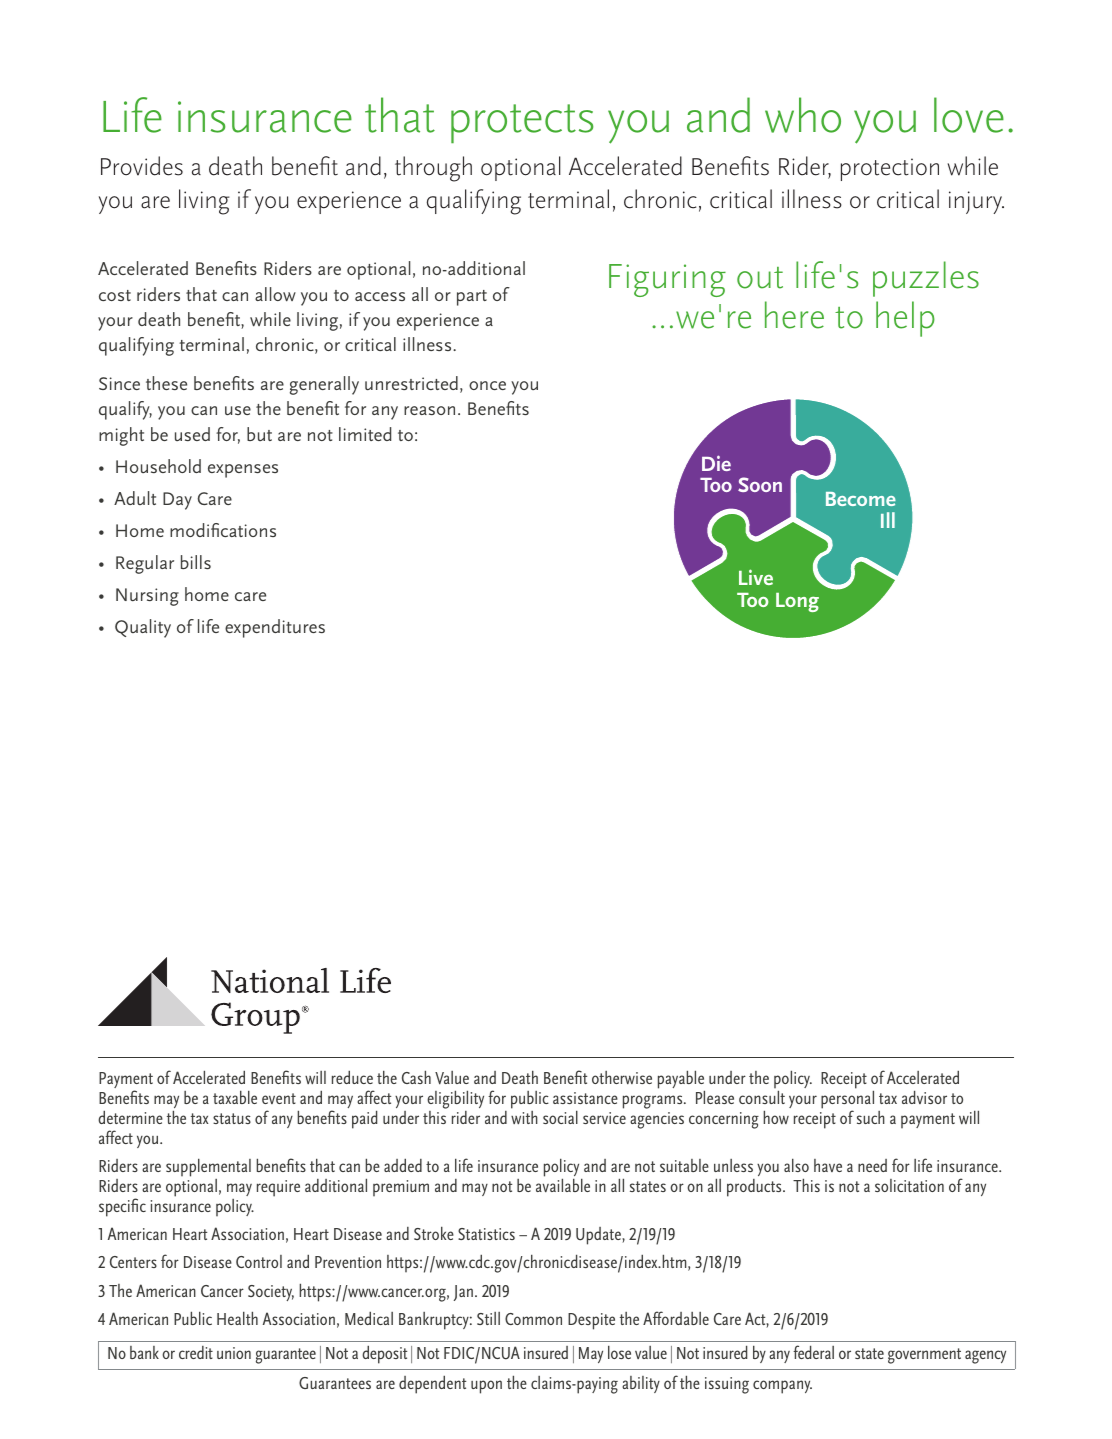 This screenshot has height=1439, width=1112. What do you see at coordinates (797, 602) in the screenshot?
I see `Long` at bounding box center [797, 602].
